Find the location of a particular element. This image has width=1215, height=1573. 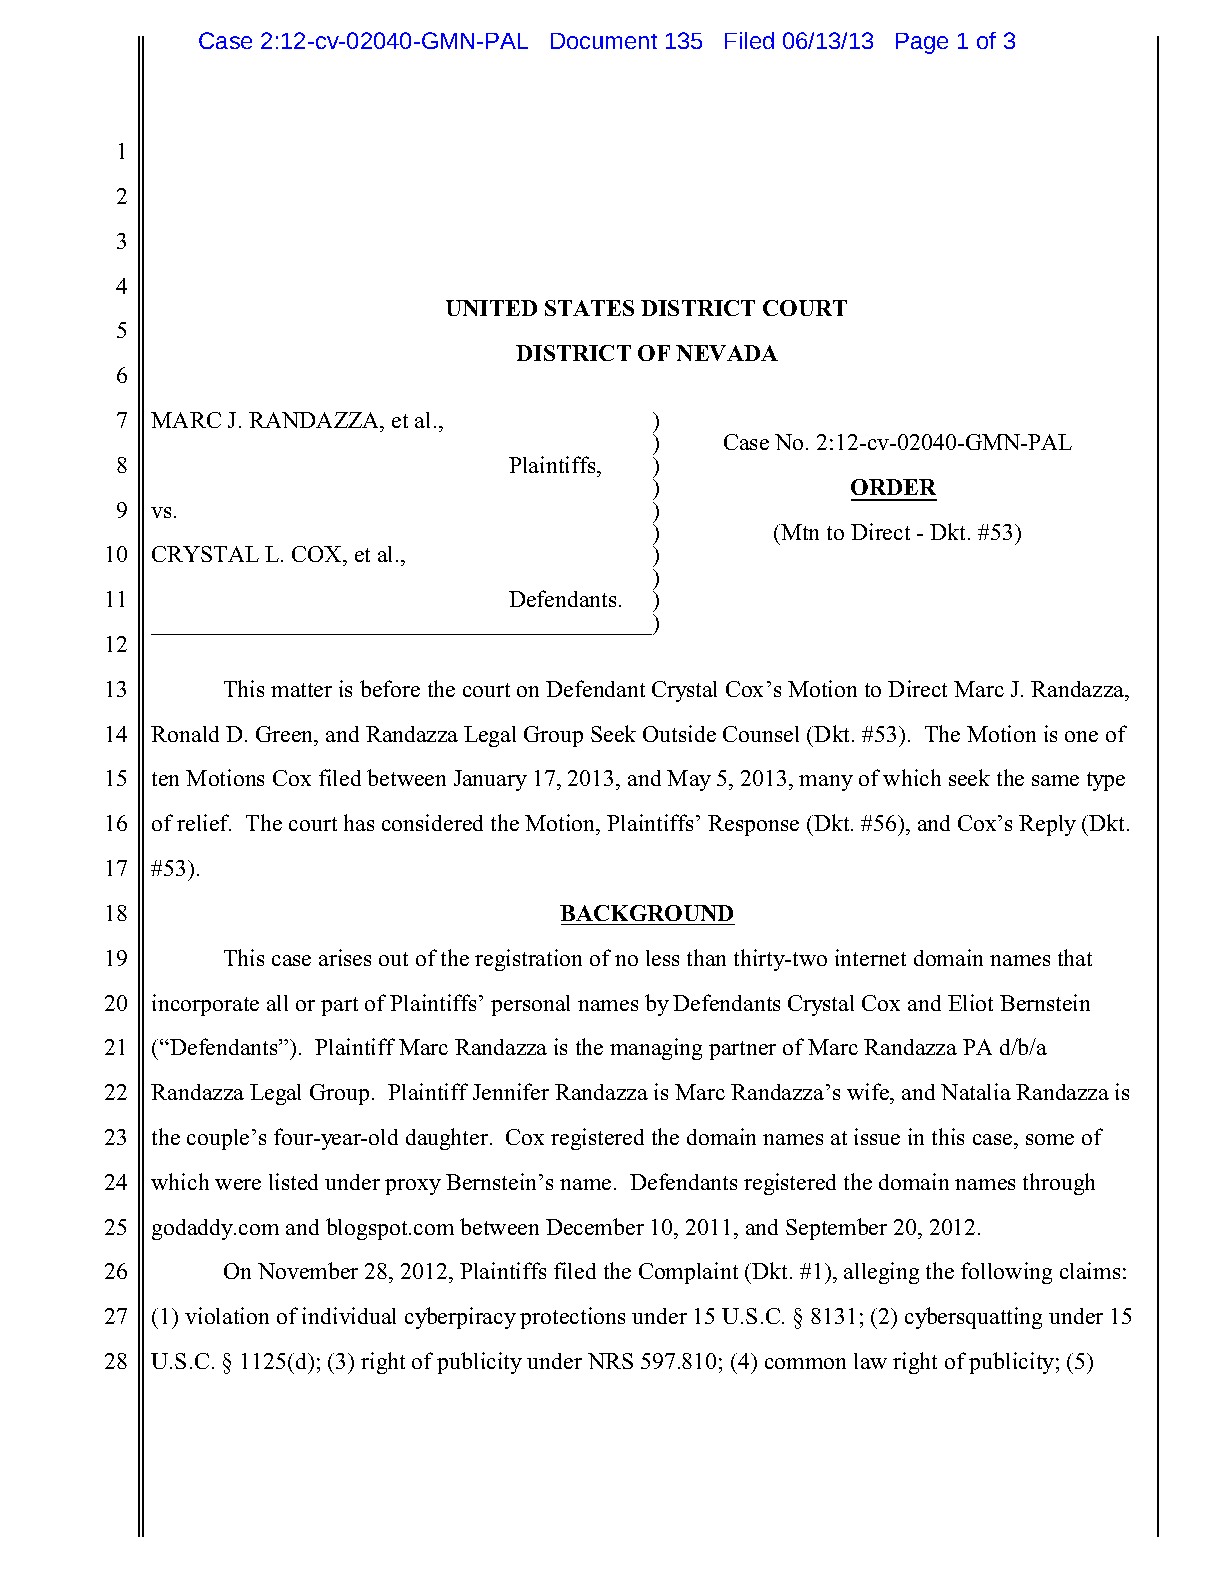

following is located at coordinates (1006, 1273).
